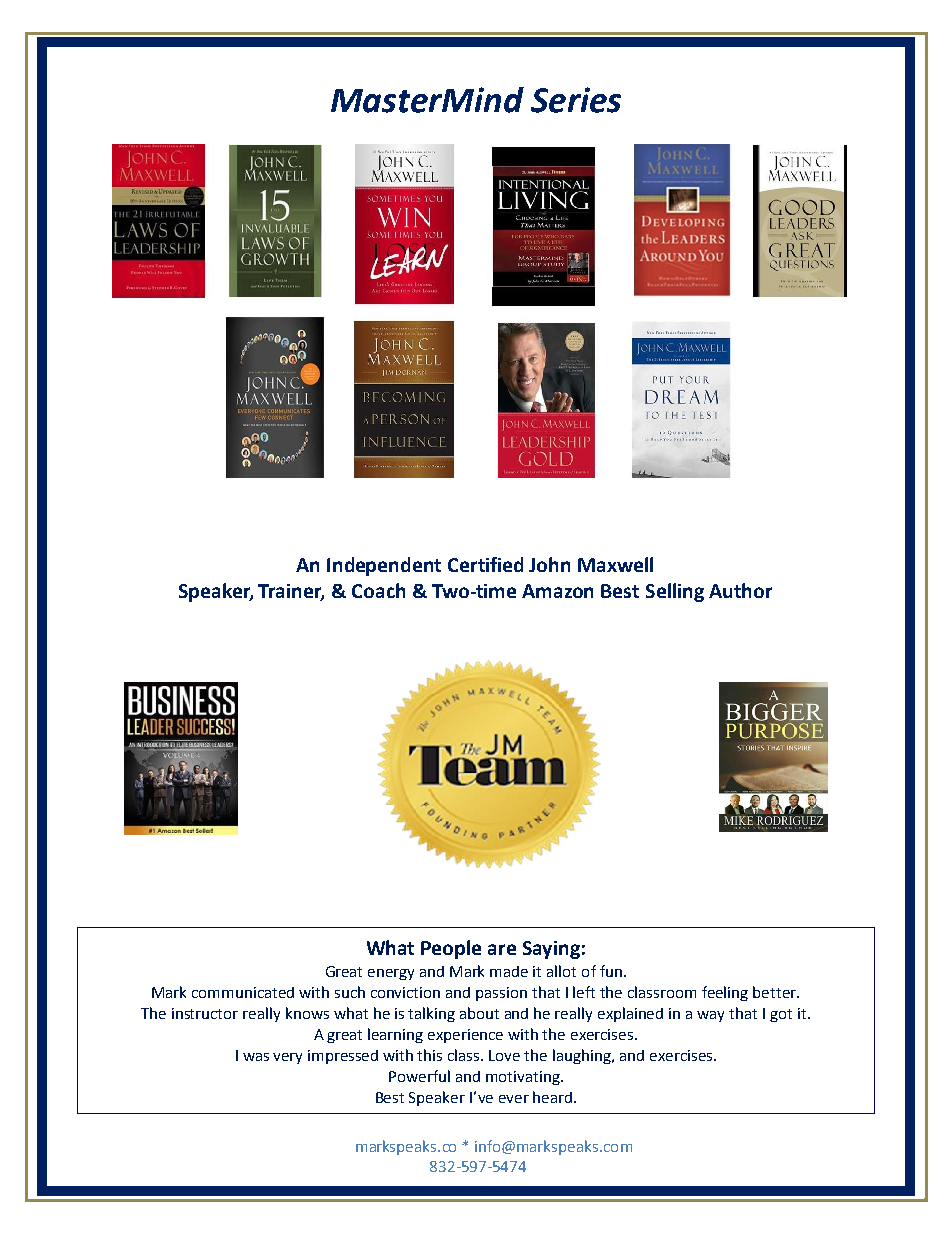  Describe the element at coordinates (615, 564) in the image. I see `Maxwell` at that location.
